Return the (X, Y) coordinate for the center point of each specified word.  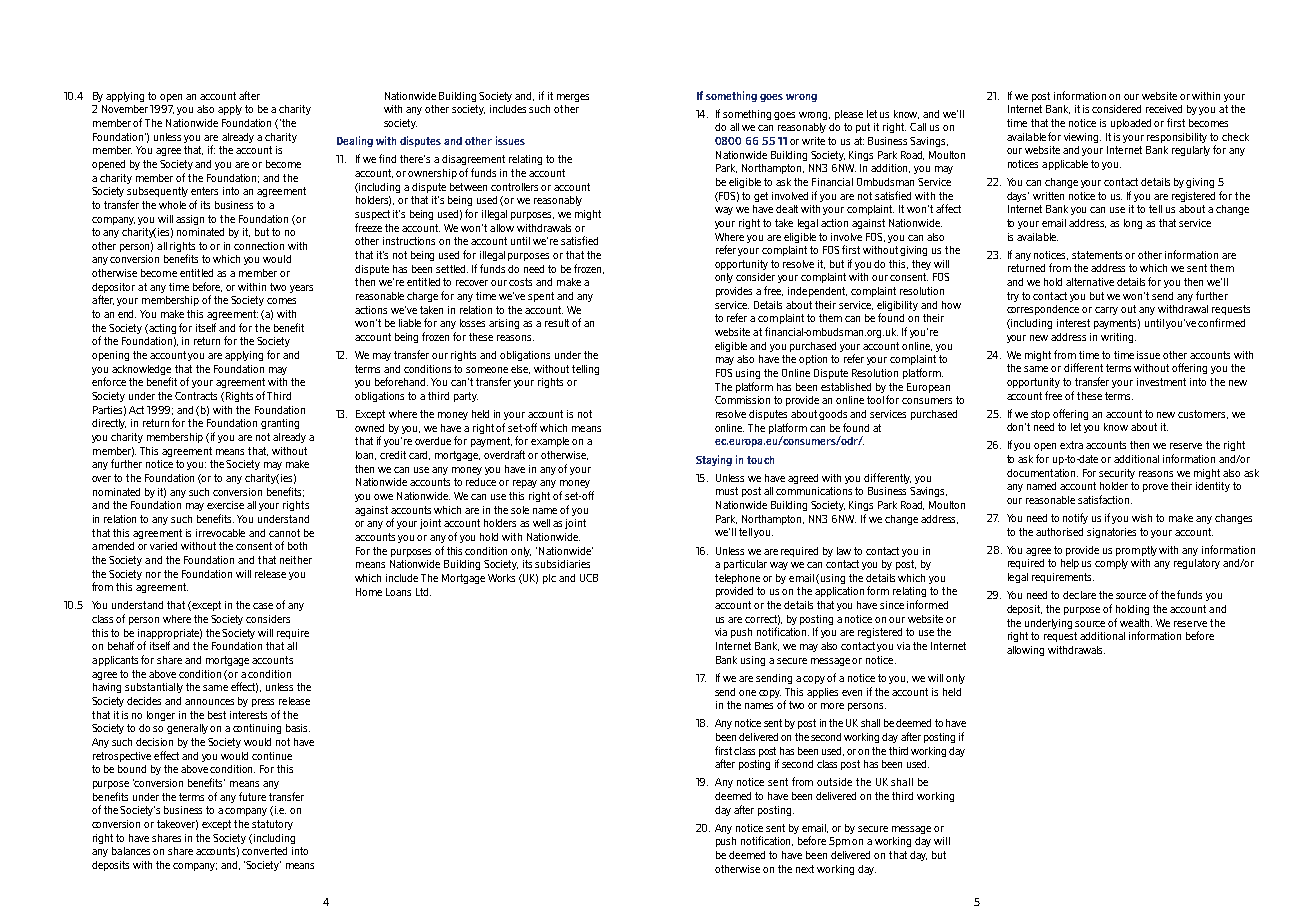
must (727, 491)
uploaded (1131, 124)
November (126, 109)
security (1117, 474)
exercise (225, 505)
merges (573, 98)
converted (264, 851)
